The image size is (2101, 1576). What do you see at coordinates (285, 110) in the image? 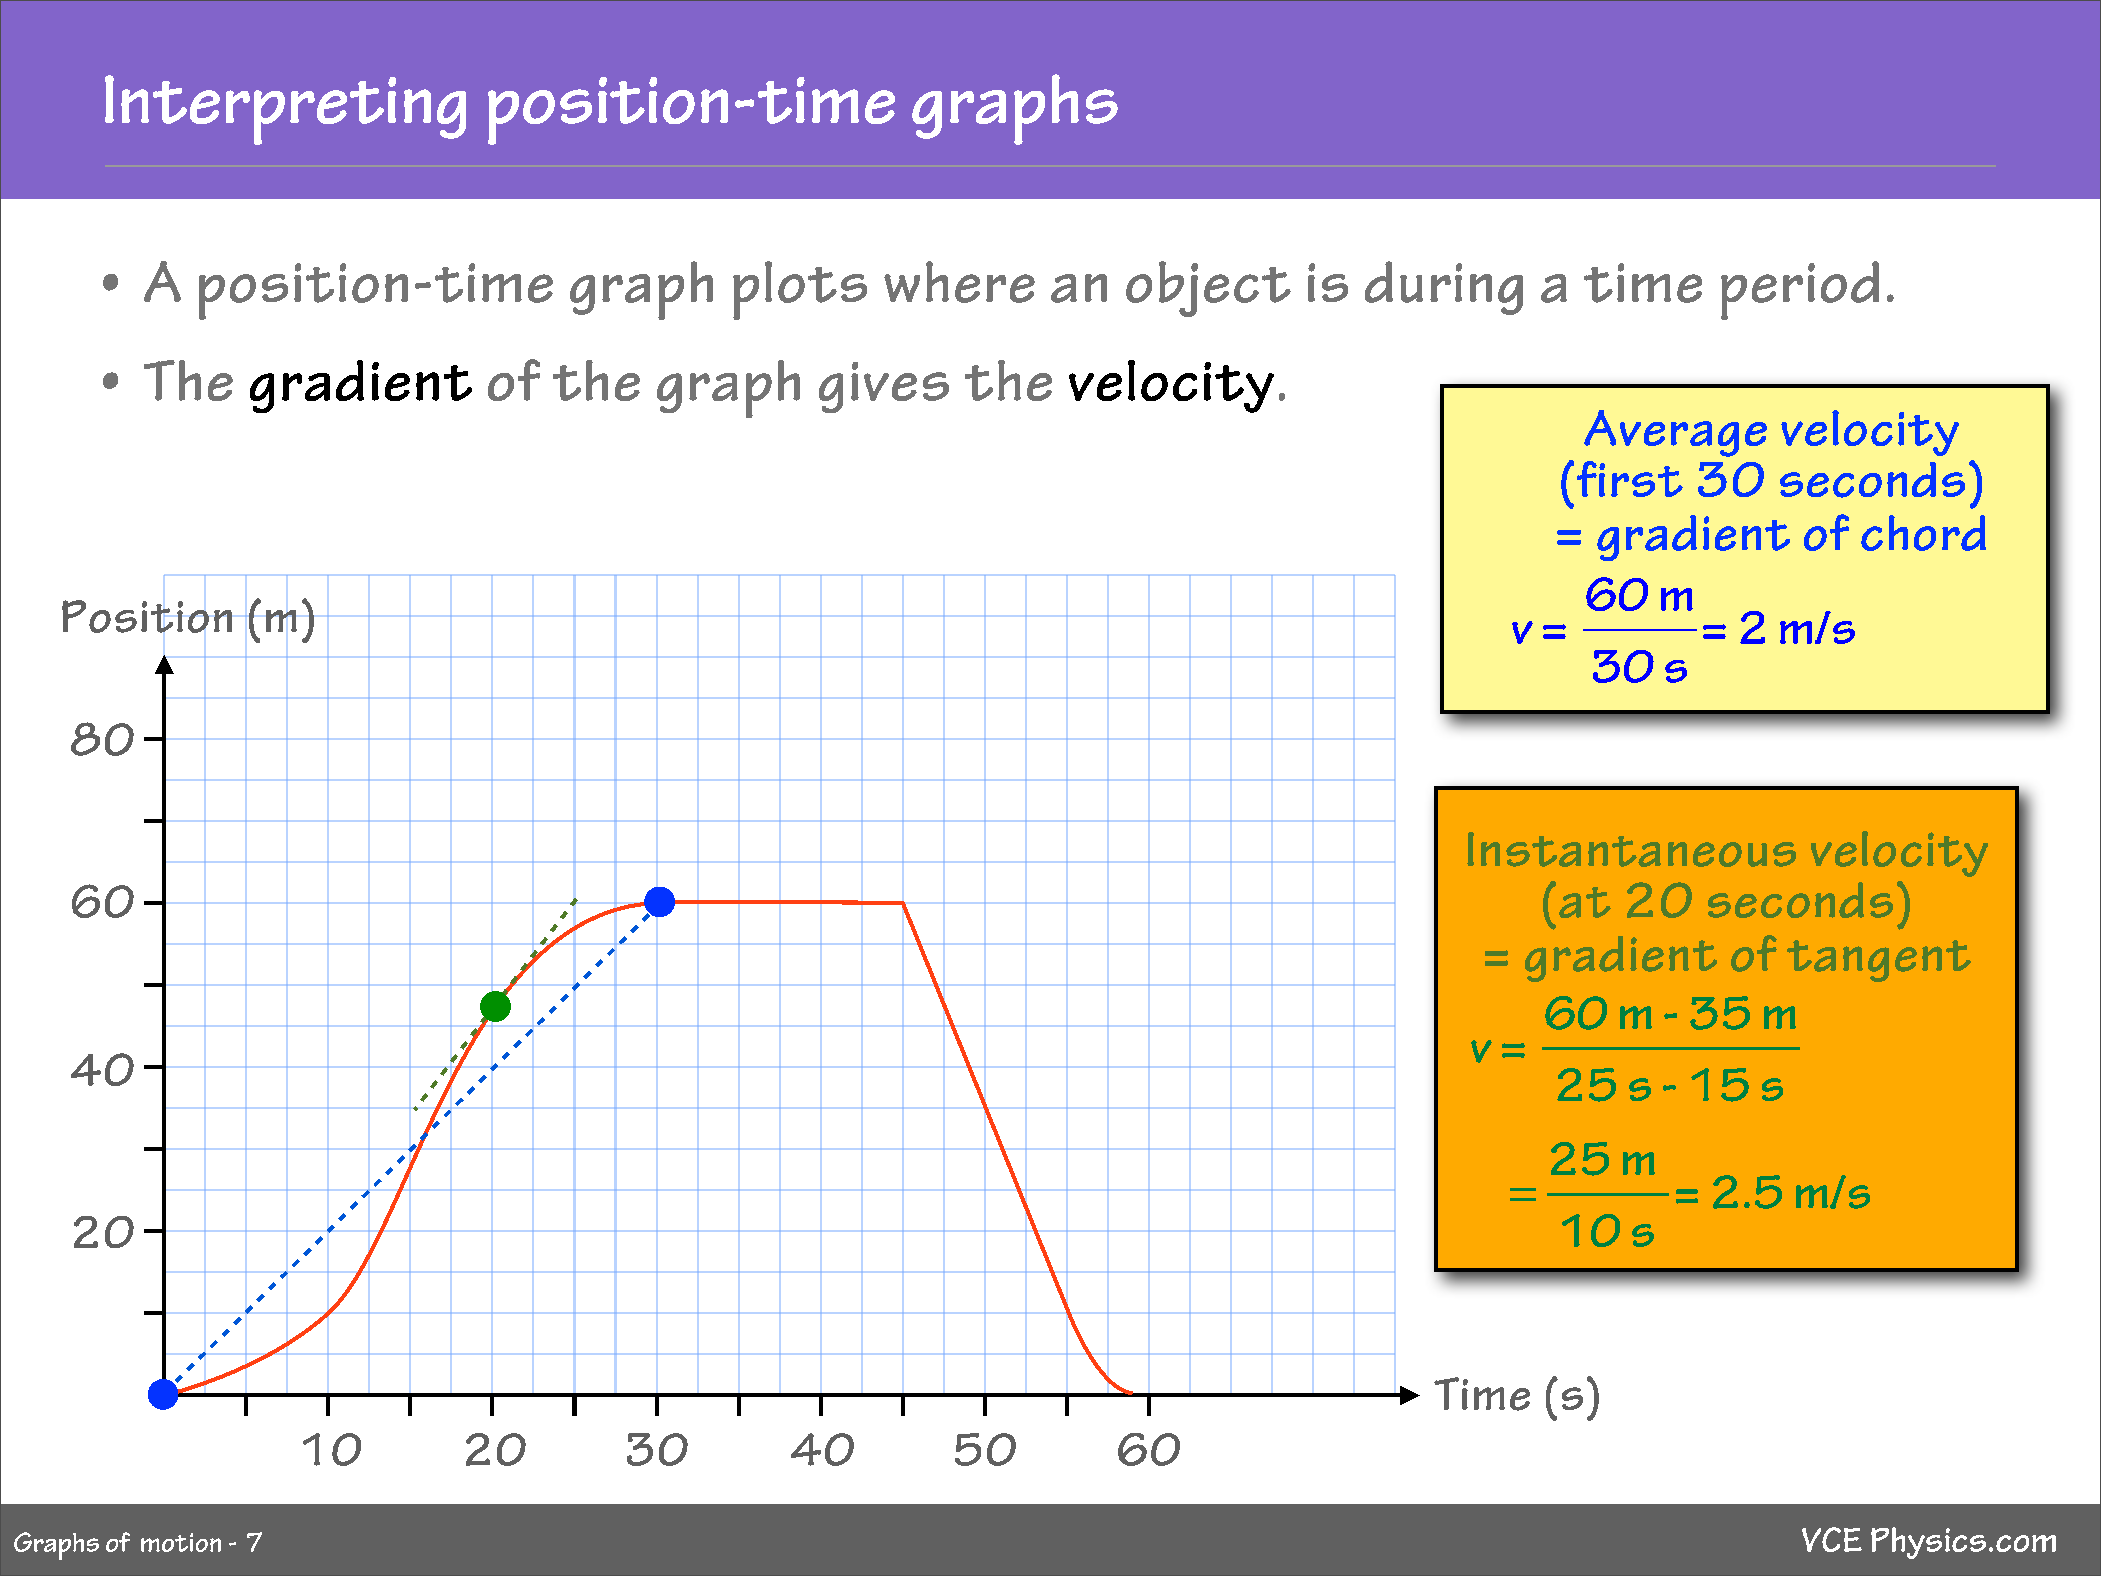
I see `Interpreting` at bounding box center [285, 110].
